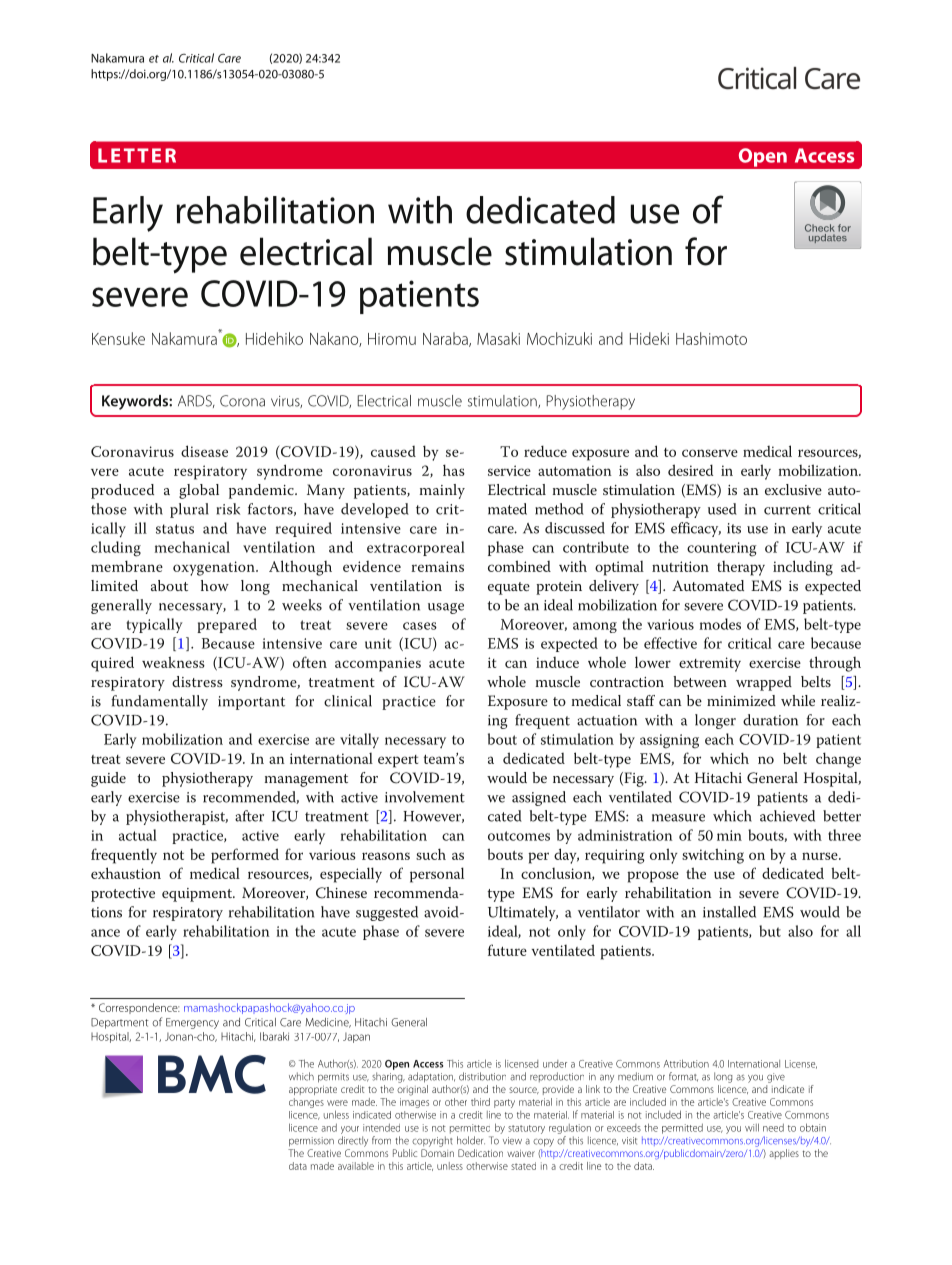 The height and width of the screenshot is (1265, 952). What do you see at coordinates (215, 568) in the screenshot?
I see `oxygenation` at bounding box center [215, 568].
